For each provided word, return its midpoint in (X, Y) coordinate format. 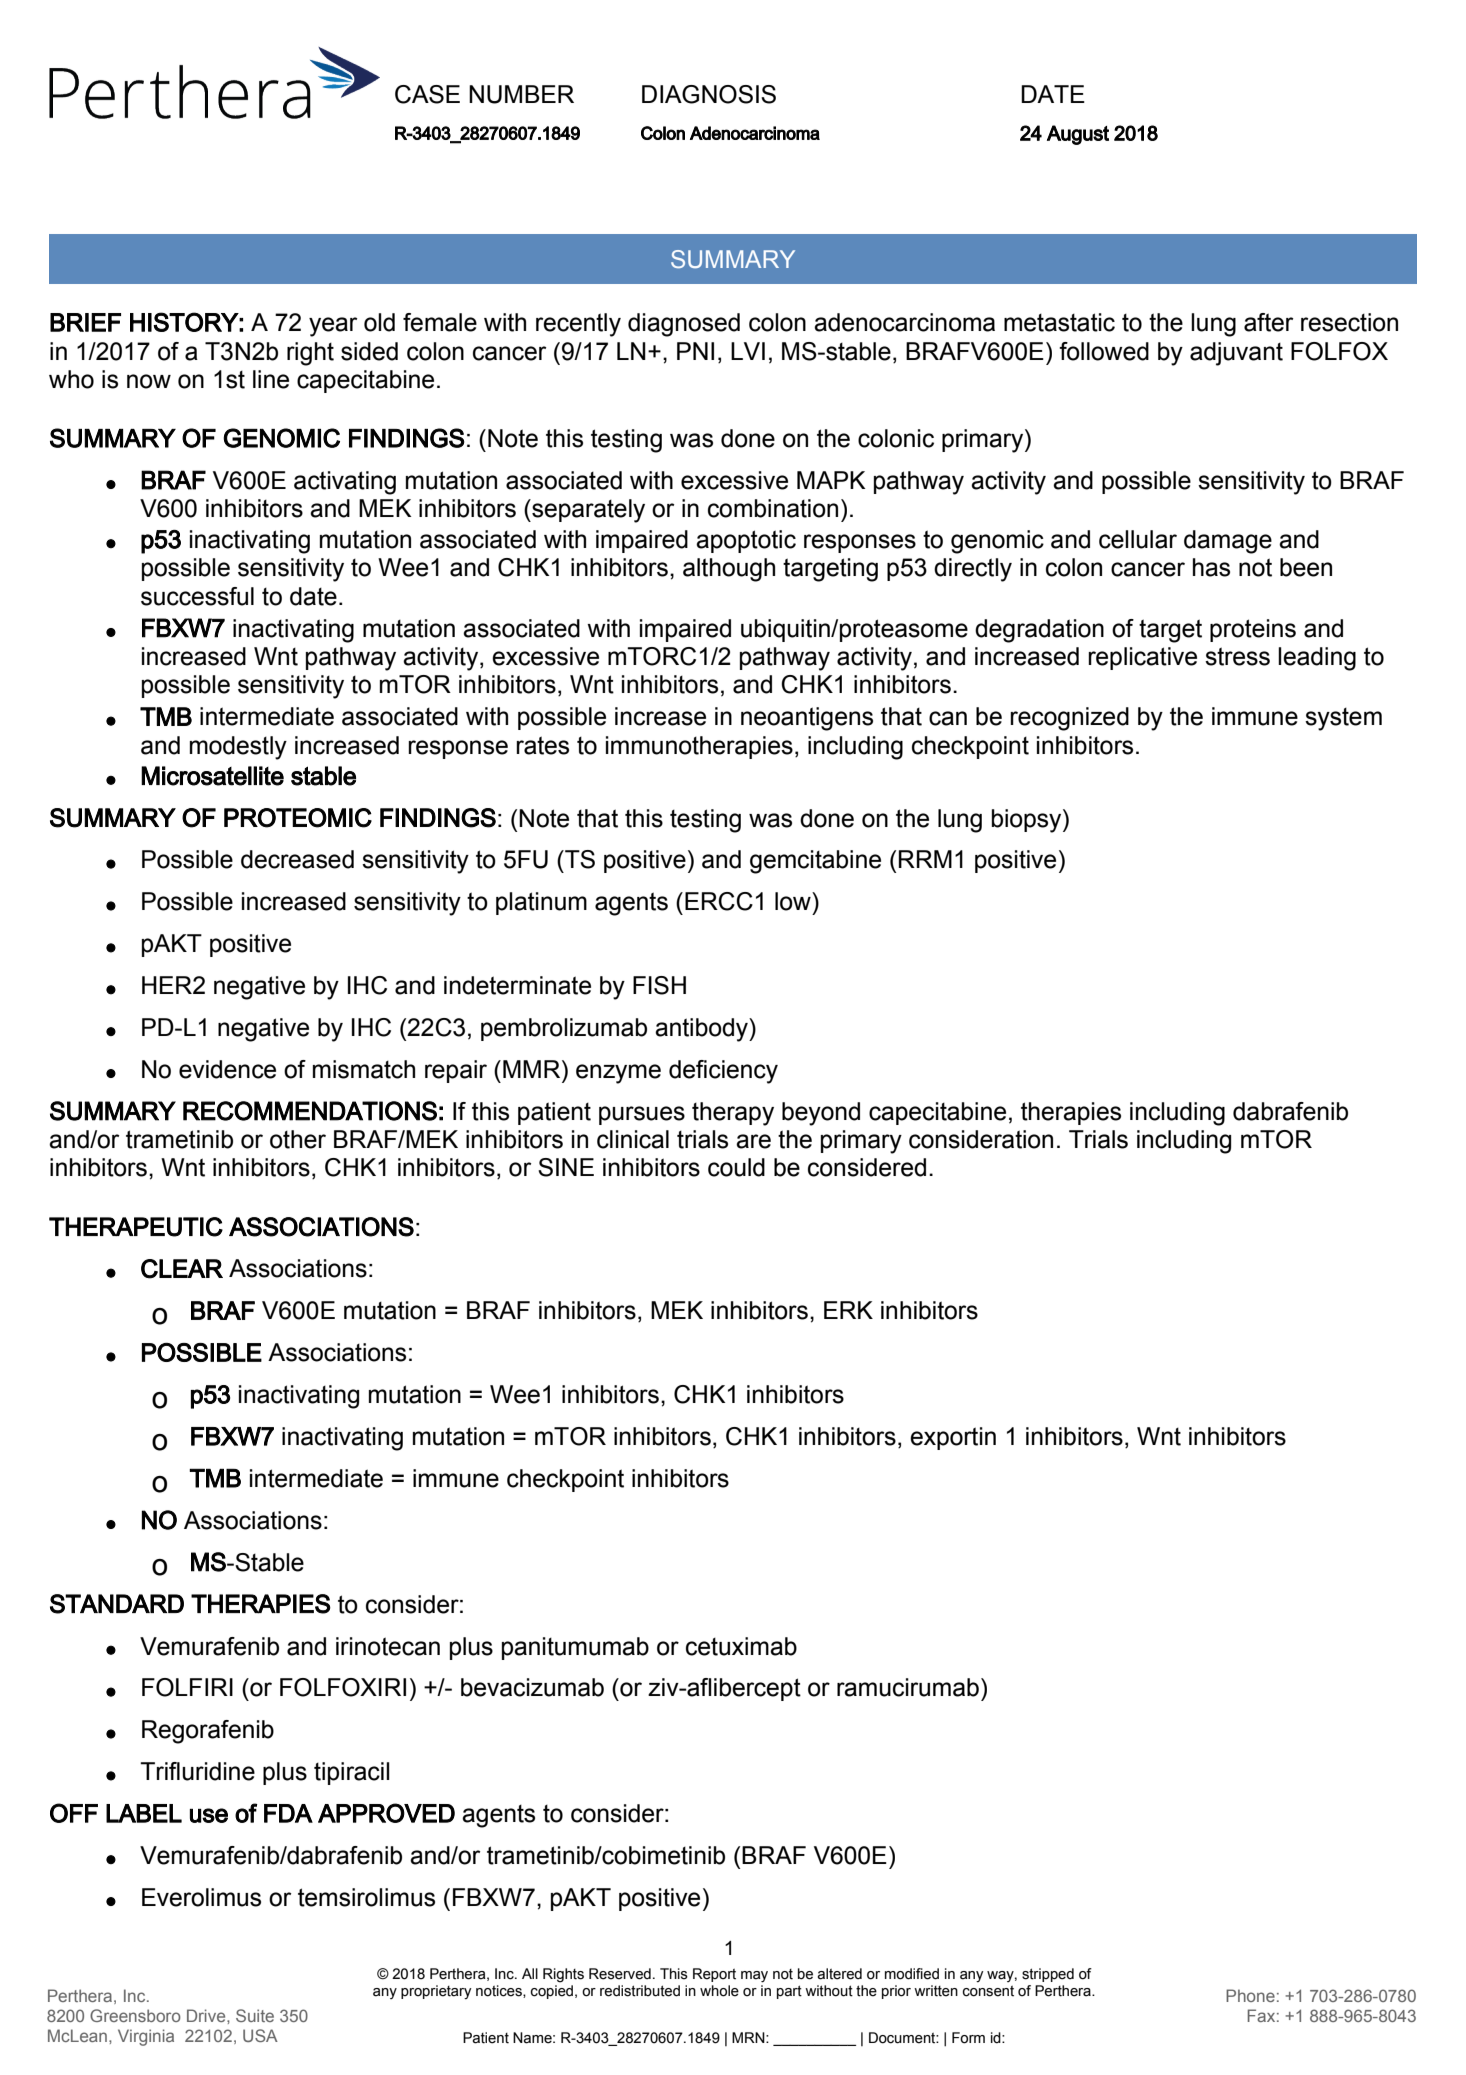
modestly (238, 748)
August (1078, 135)
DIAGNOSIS (709, 94)
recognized (1069, 719)
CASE (427, 94)
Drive (207, 2015)
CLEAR (182, 1269)
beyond (821, 1114)
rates (542, 745)
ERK (848, 1310)
